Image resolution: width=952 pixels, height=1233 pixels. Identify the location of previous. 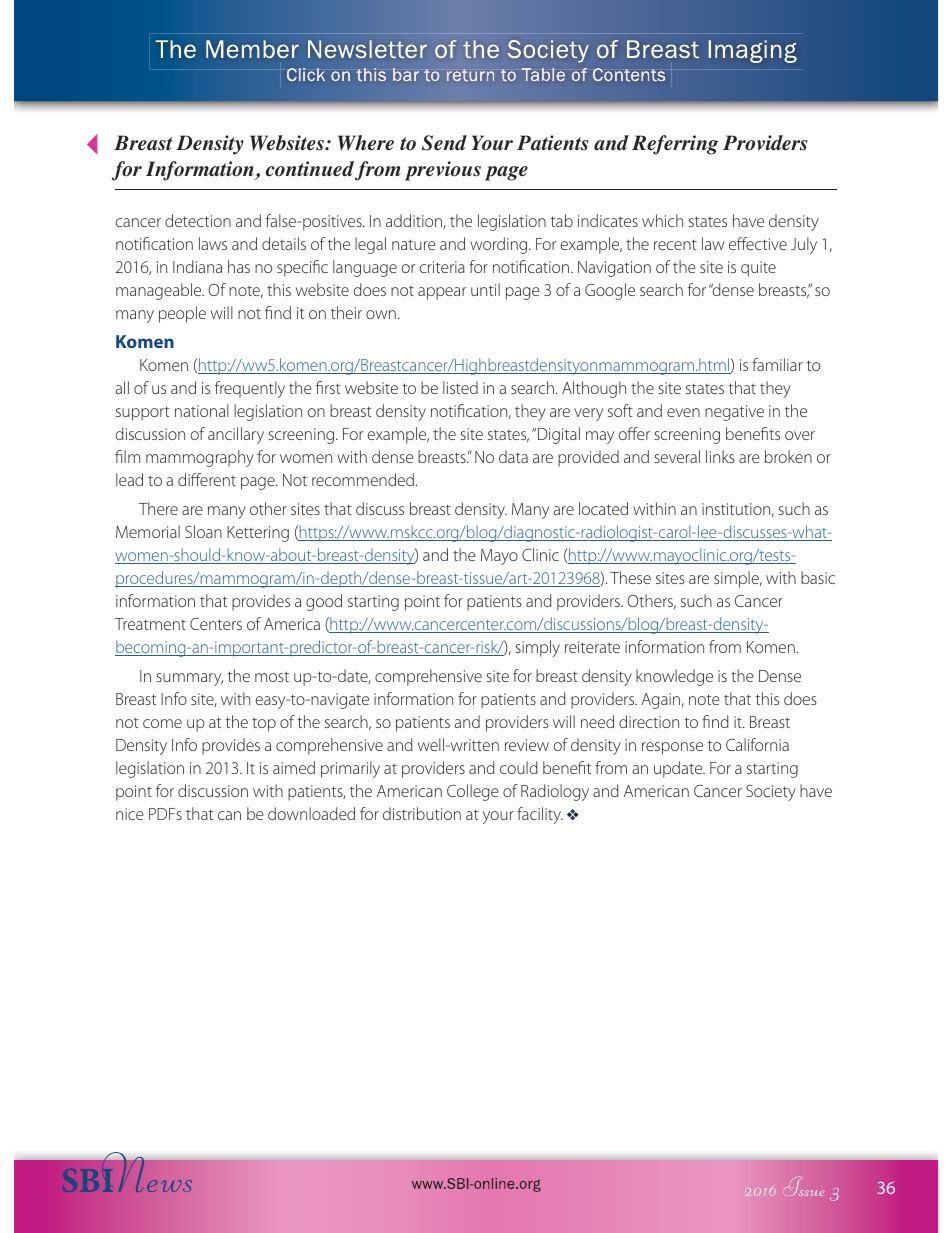
(443, 171).
